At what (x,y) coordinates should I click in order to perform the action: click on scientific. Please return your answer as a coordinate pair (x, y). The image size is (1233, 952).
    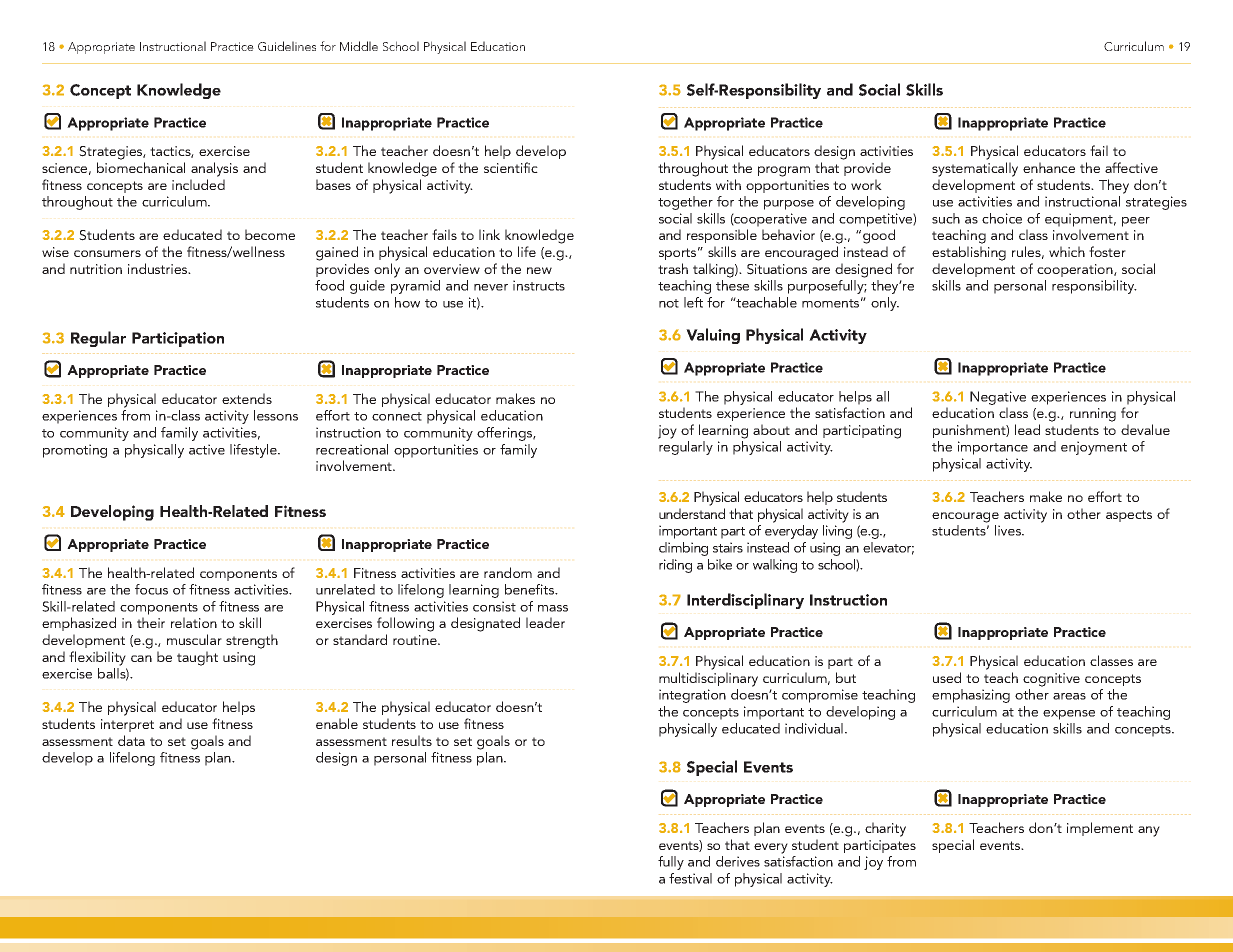
    Looking at the image, I should click on (511, 167).
